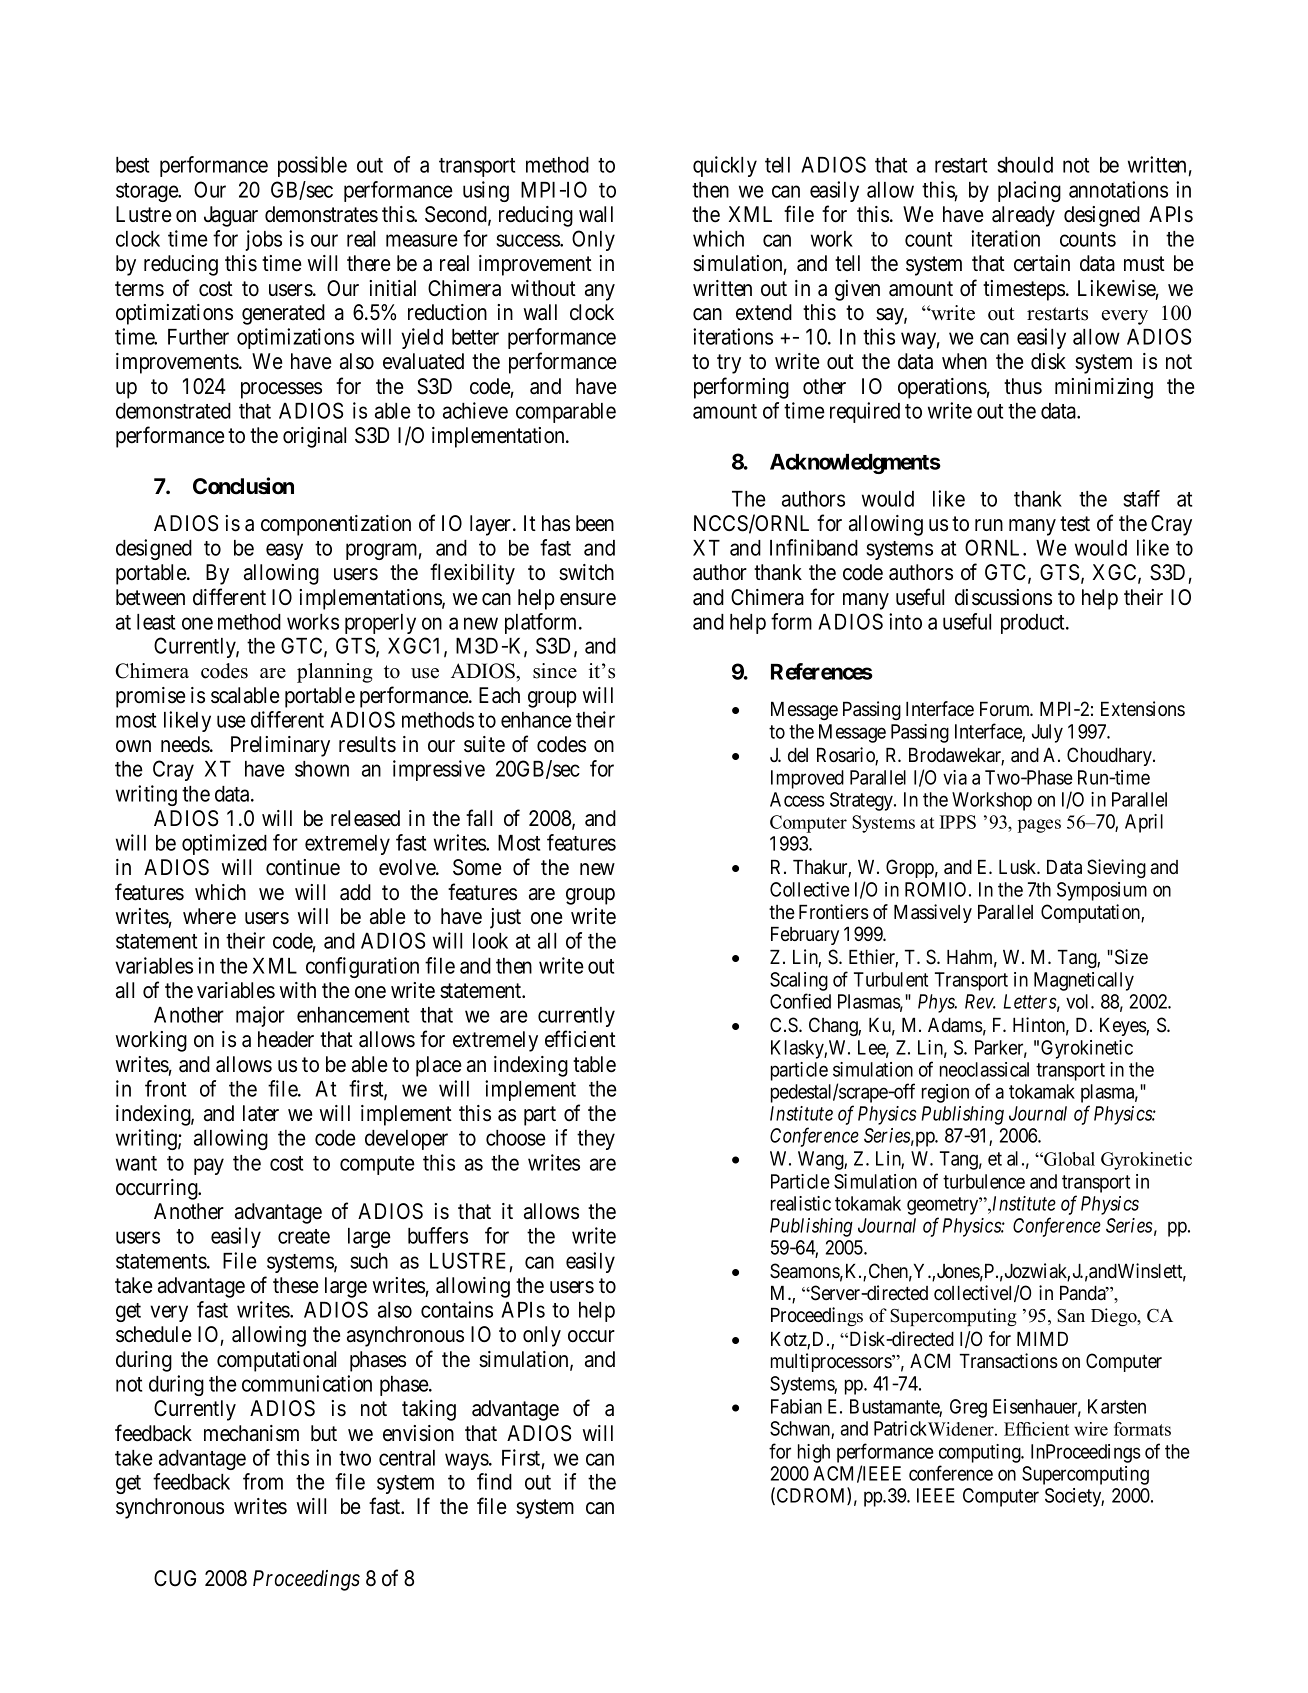 Image resolution: width=1308 pixels, height=1693 pixels. Describe the element at coordinates (156, 622) in the page. I see `least` at that location.
